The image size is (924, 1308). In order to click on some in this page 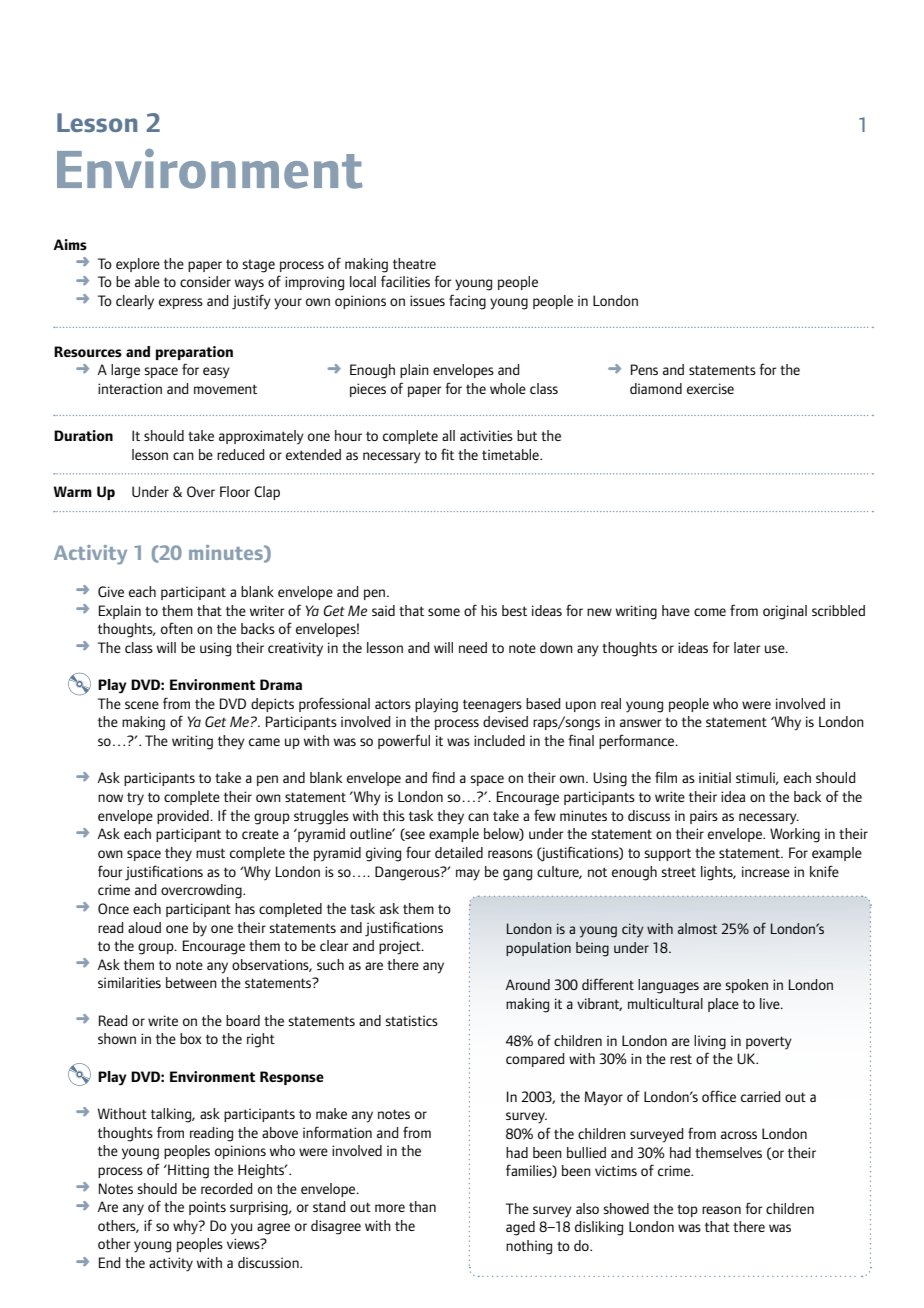, I will do `click(444, 612)`.
